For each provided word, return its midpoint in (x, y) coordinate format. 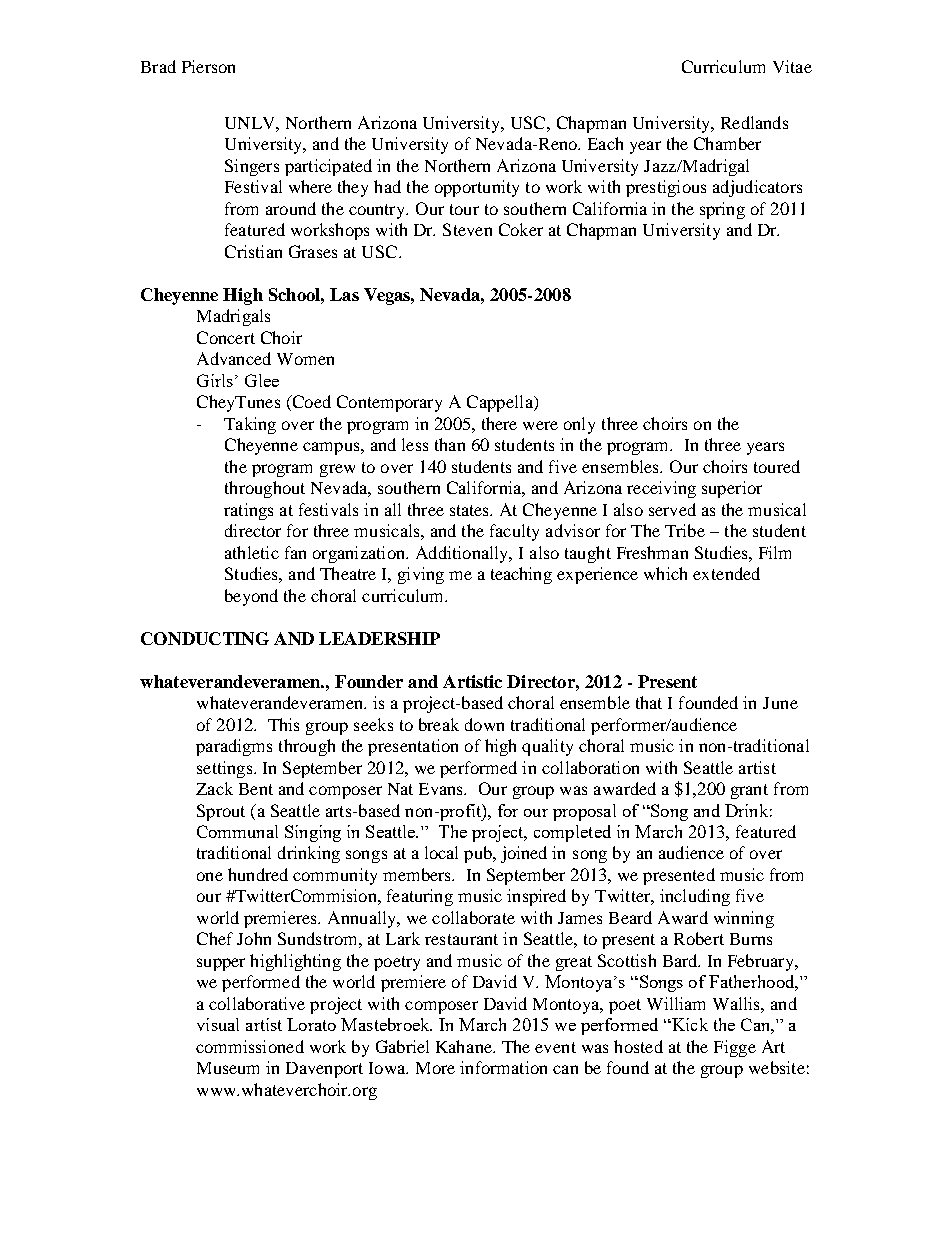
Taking (250, 425)
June (780, 703)
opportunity (477, 188)
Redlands (754, 122)
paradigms (234, 747)
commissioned (250, 1046)
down (484, 724)
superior (732, 489)
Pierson (208, 66)
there (499, 423)
